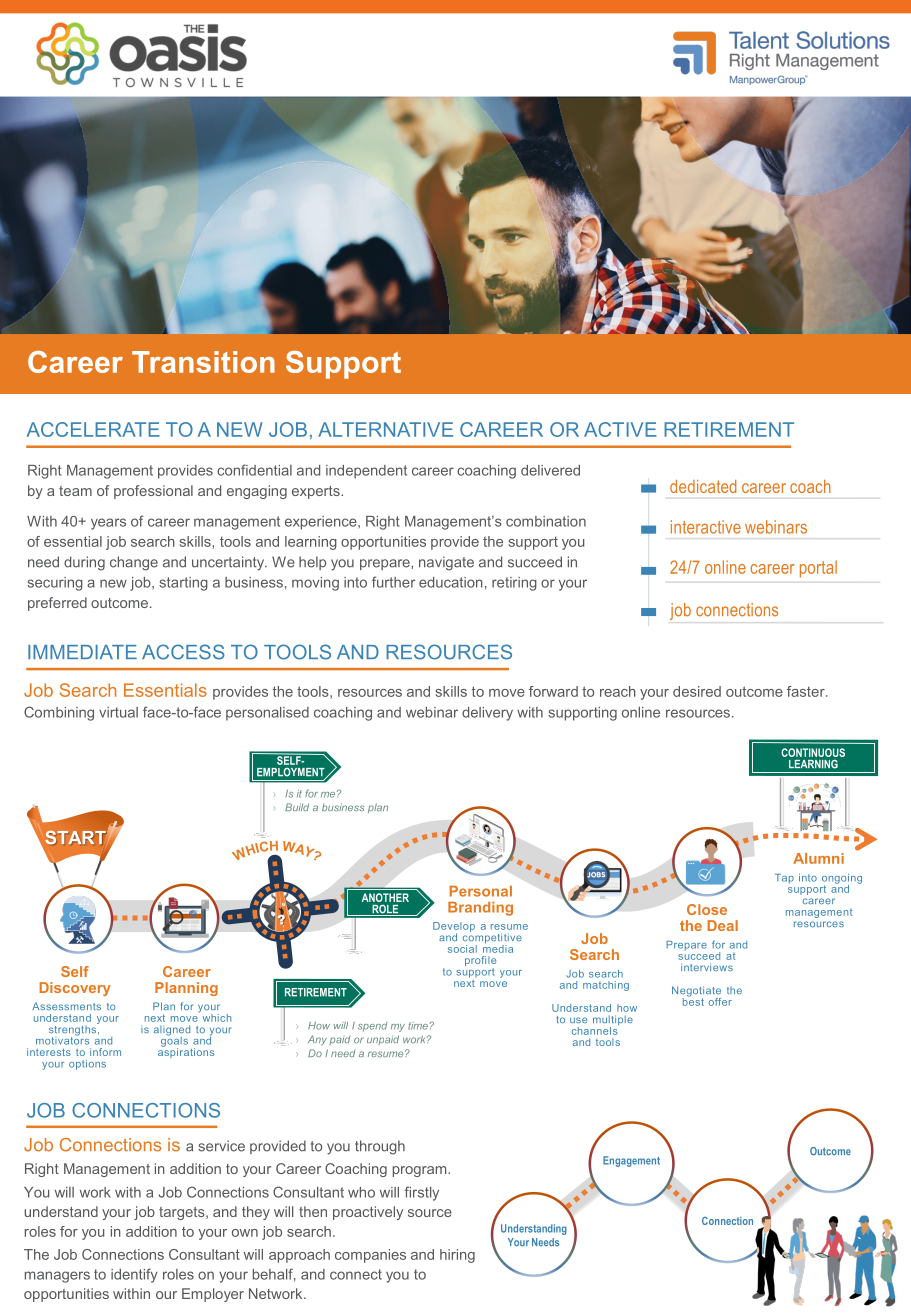 The width and height of the screenshot is (911, 1316). I want to click on Transition, so click(203, 362).
